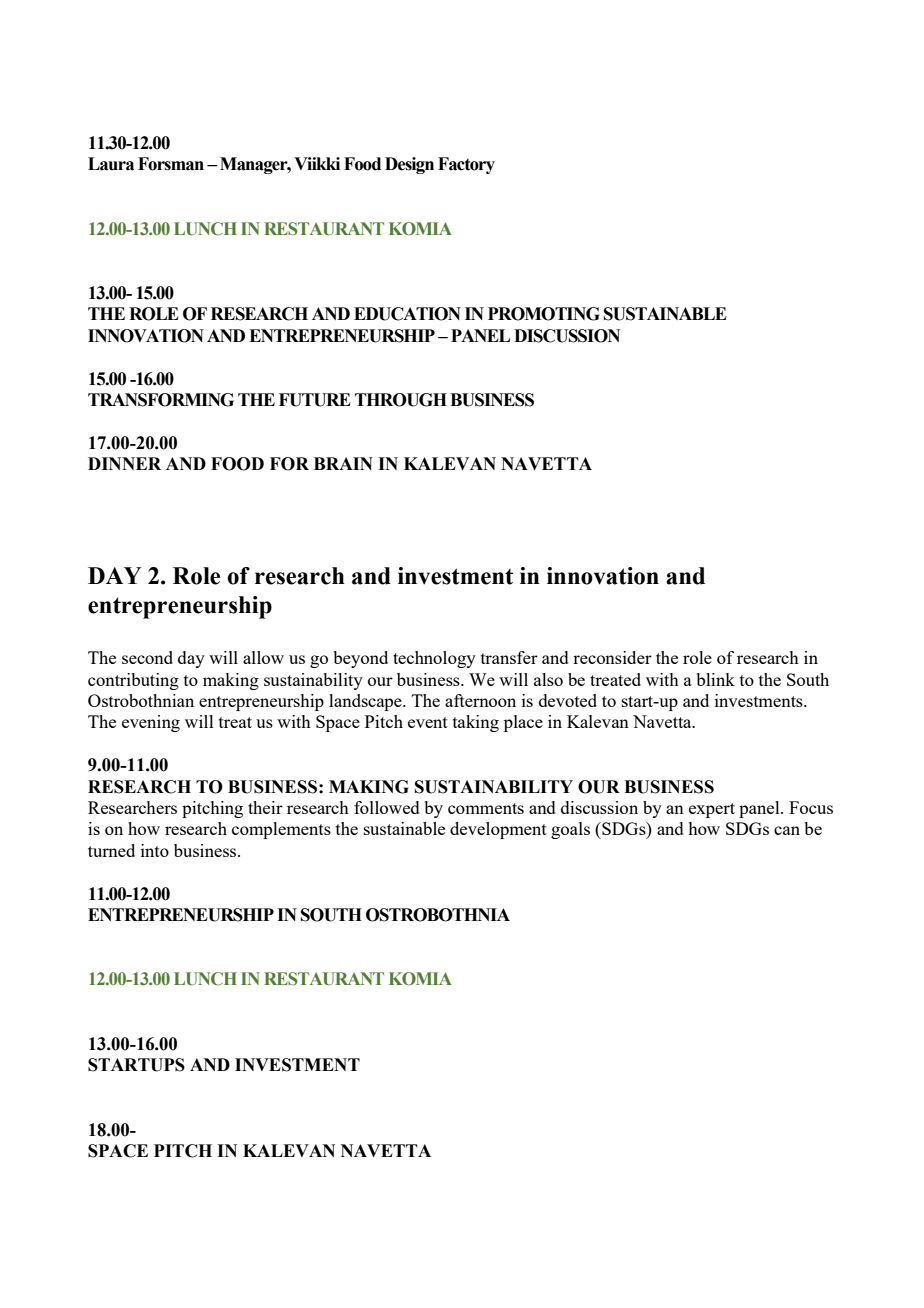  Describe the element at coordinates (612, 657) in the image. I see `reconsider` at that location.
